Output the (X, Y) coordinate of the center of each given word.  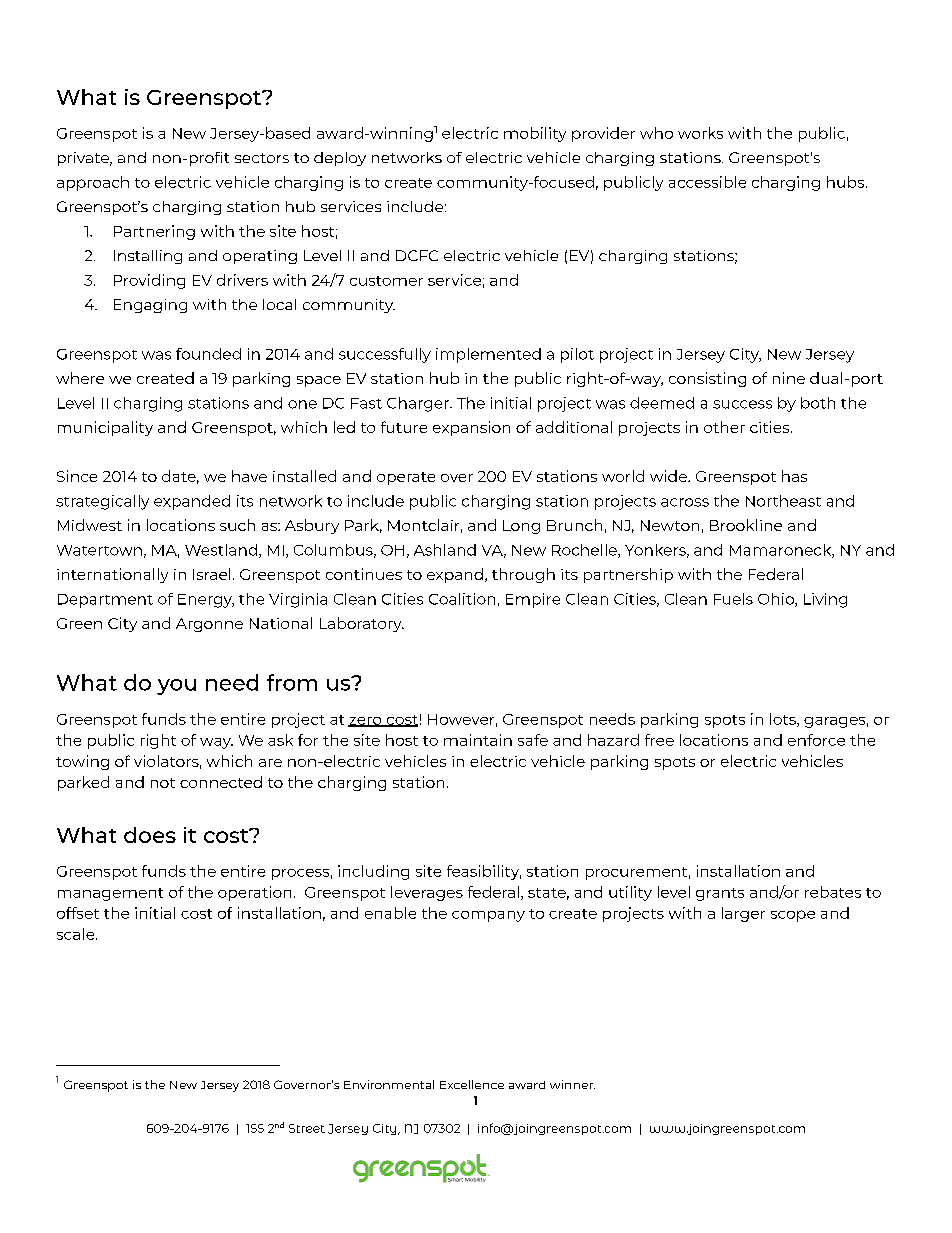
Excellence (472, 1084)
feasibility (484, 872)
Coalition (462, 599)
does (150, 835)
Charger (419, 404)
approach (93, 183)
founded (208, 354)
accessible (707, 182)
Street (307, 1128)
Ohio (777, 600)
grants (720, 894)
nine (789, 378)
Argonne (209, 625)
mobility (535, 134)
